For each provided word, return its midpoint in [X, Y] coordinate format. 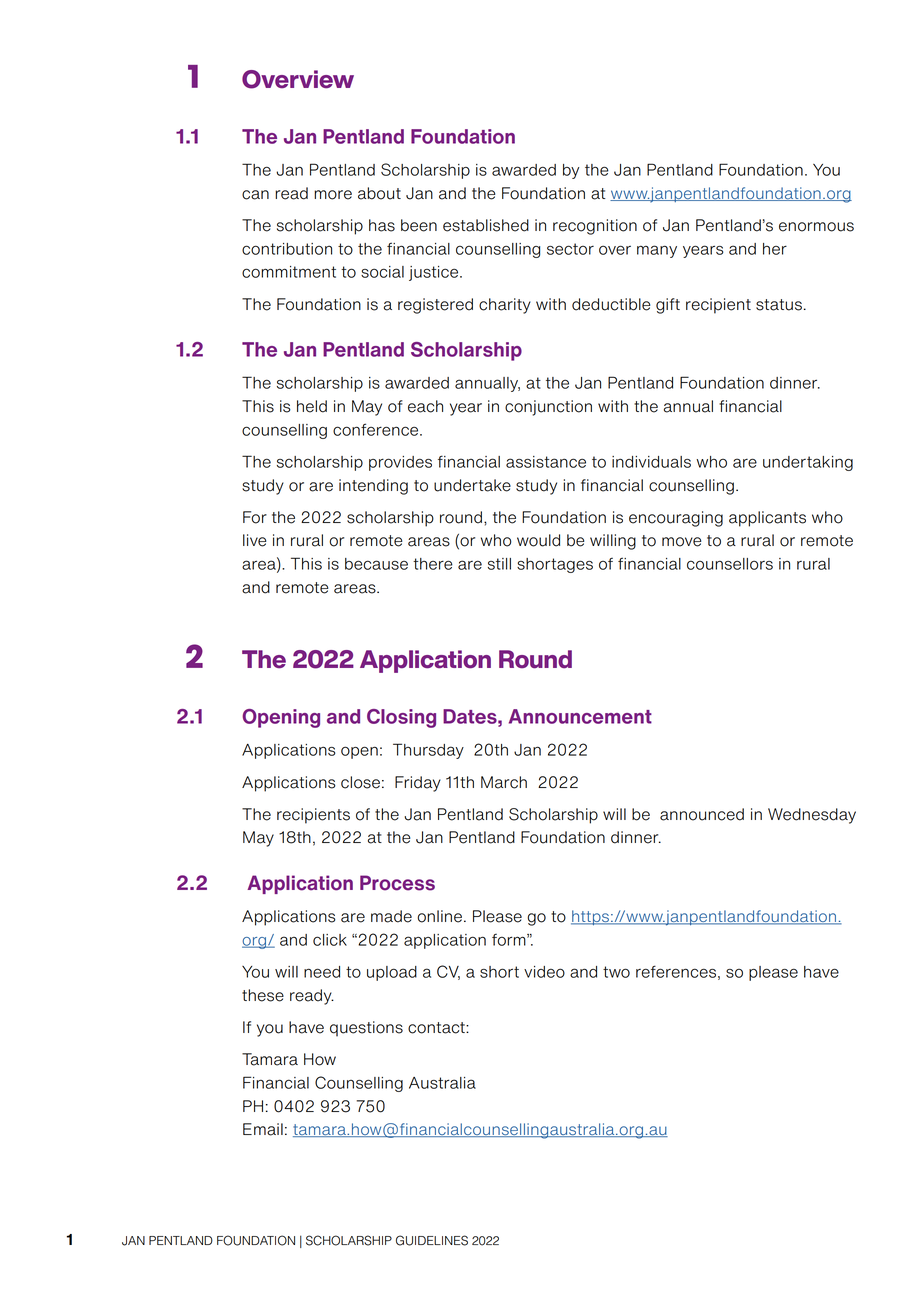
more [333, 195]
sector [570, 249]
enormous [816, 227]
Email [263, 1129]
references [676, 971]
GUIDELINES [432, 1240]
